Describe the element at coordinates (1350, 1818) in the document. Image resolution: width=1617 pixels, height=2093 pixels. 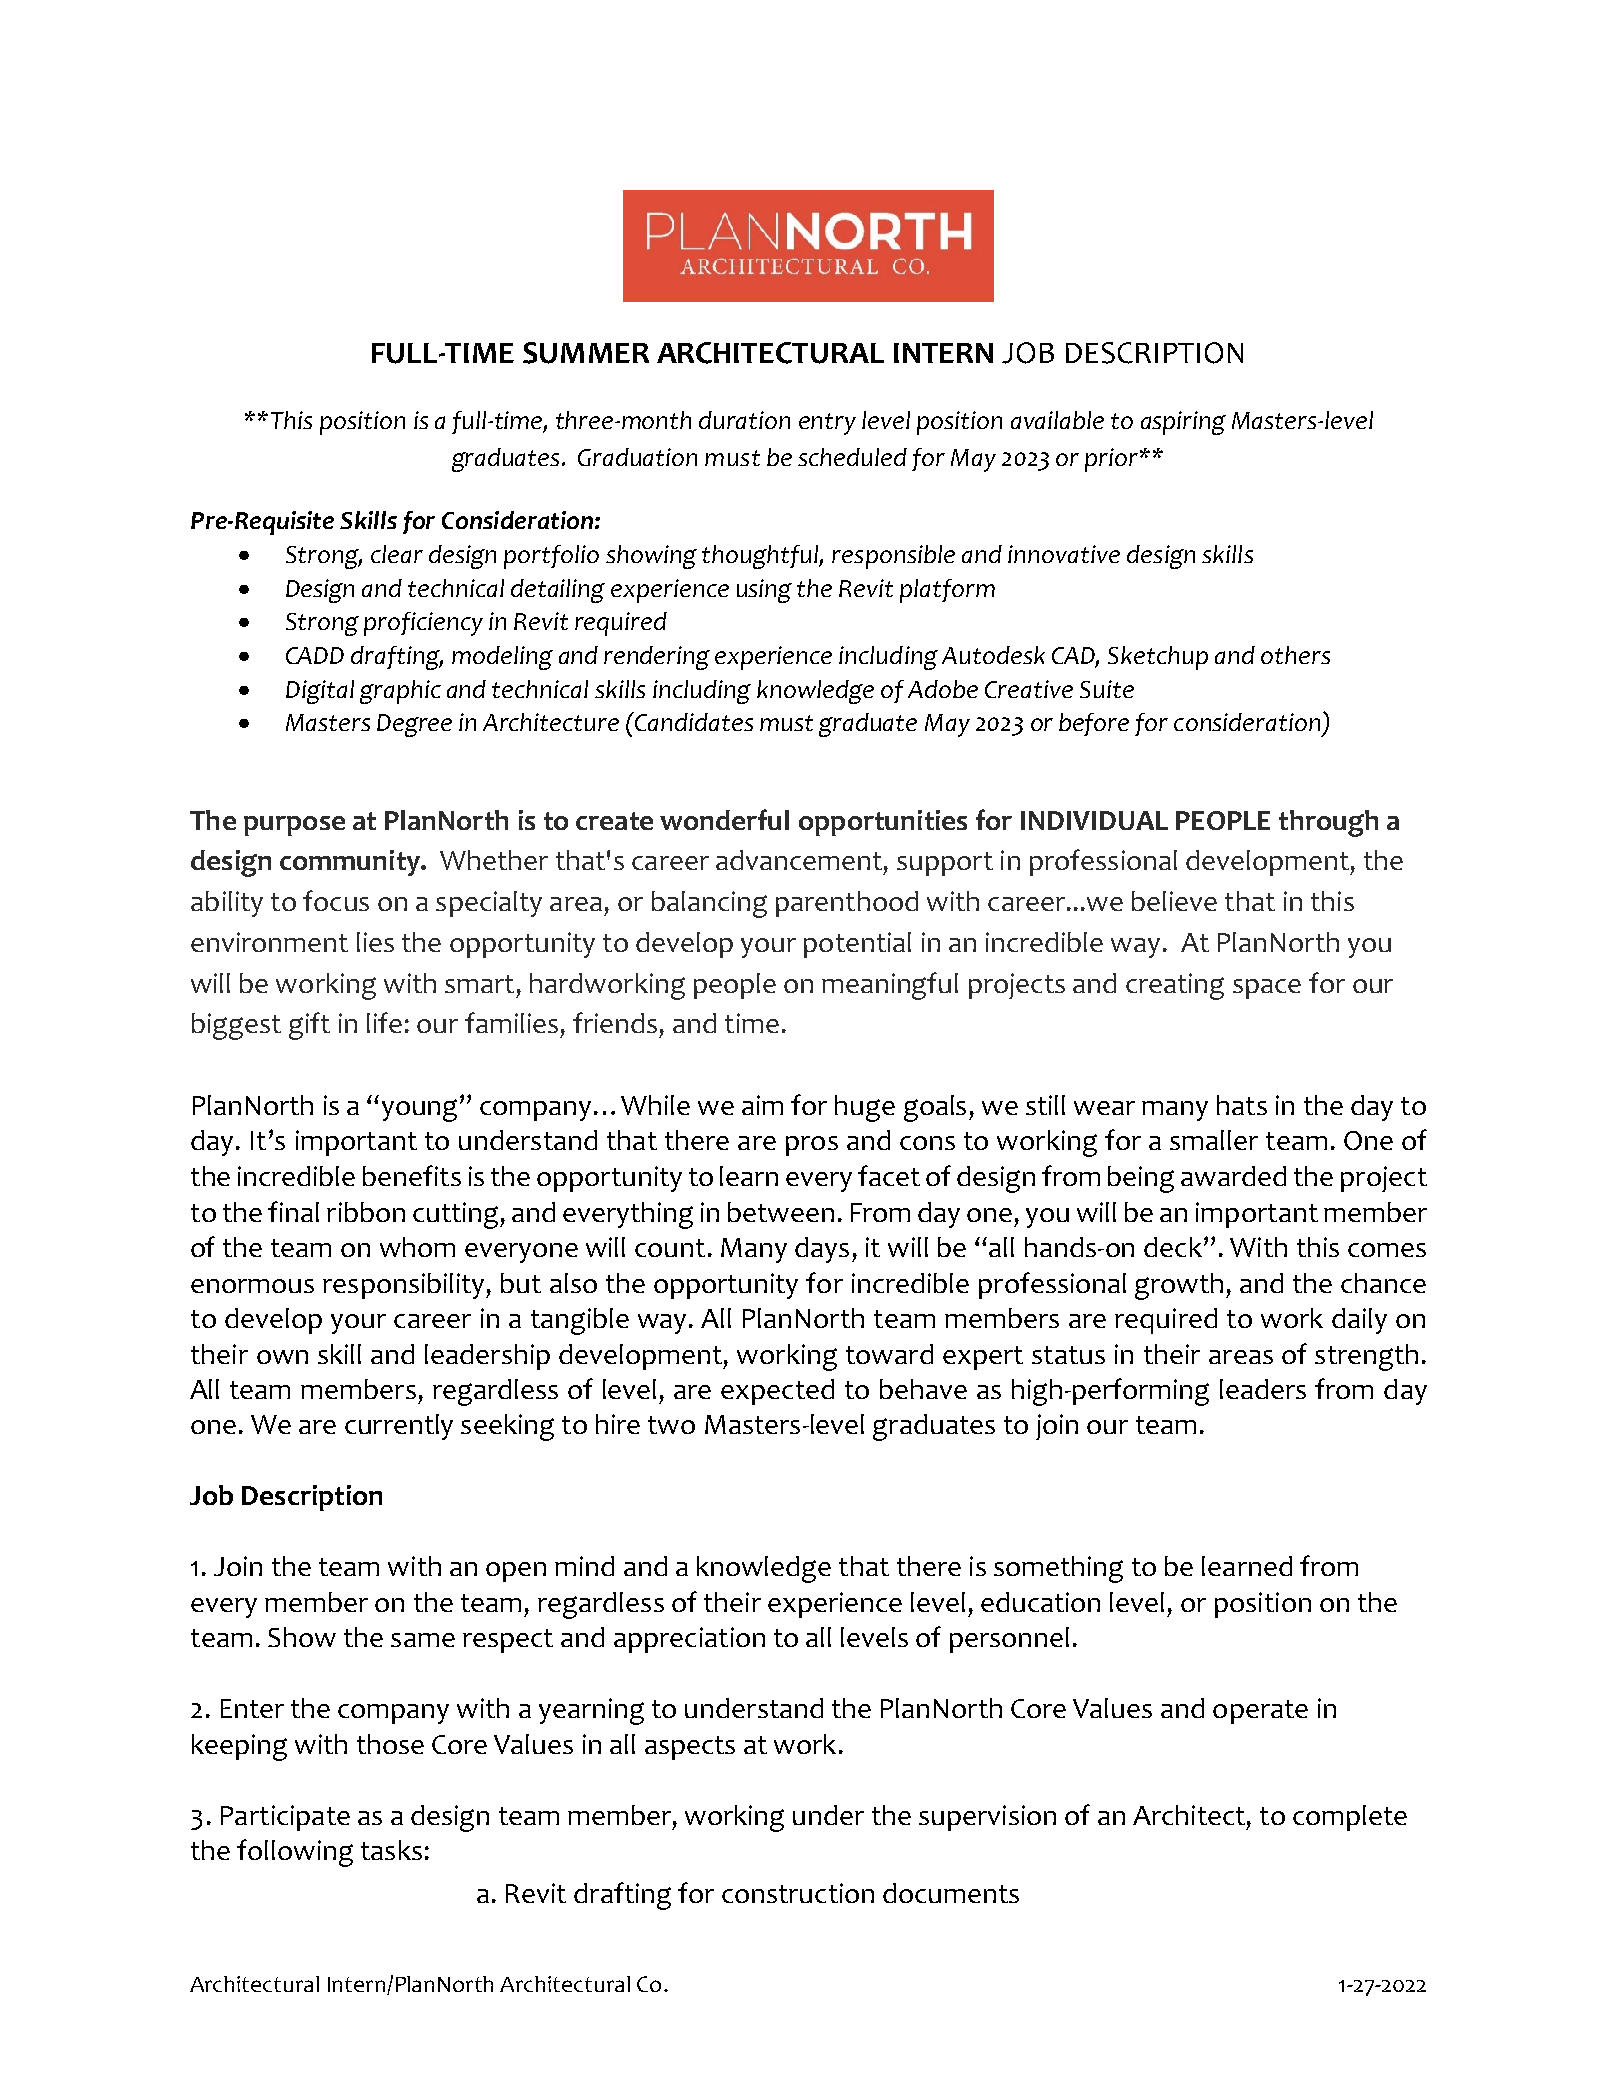
I see `complete` at that location.
